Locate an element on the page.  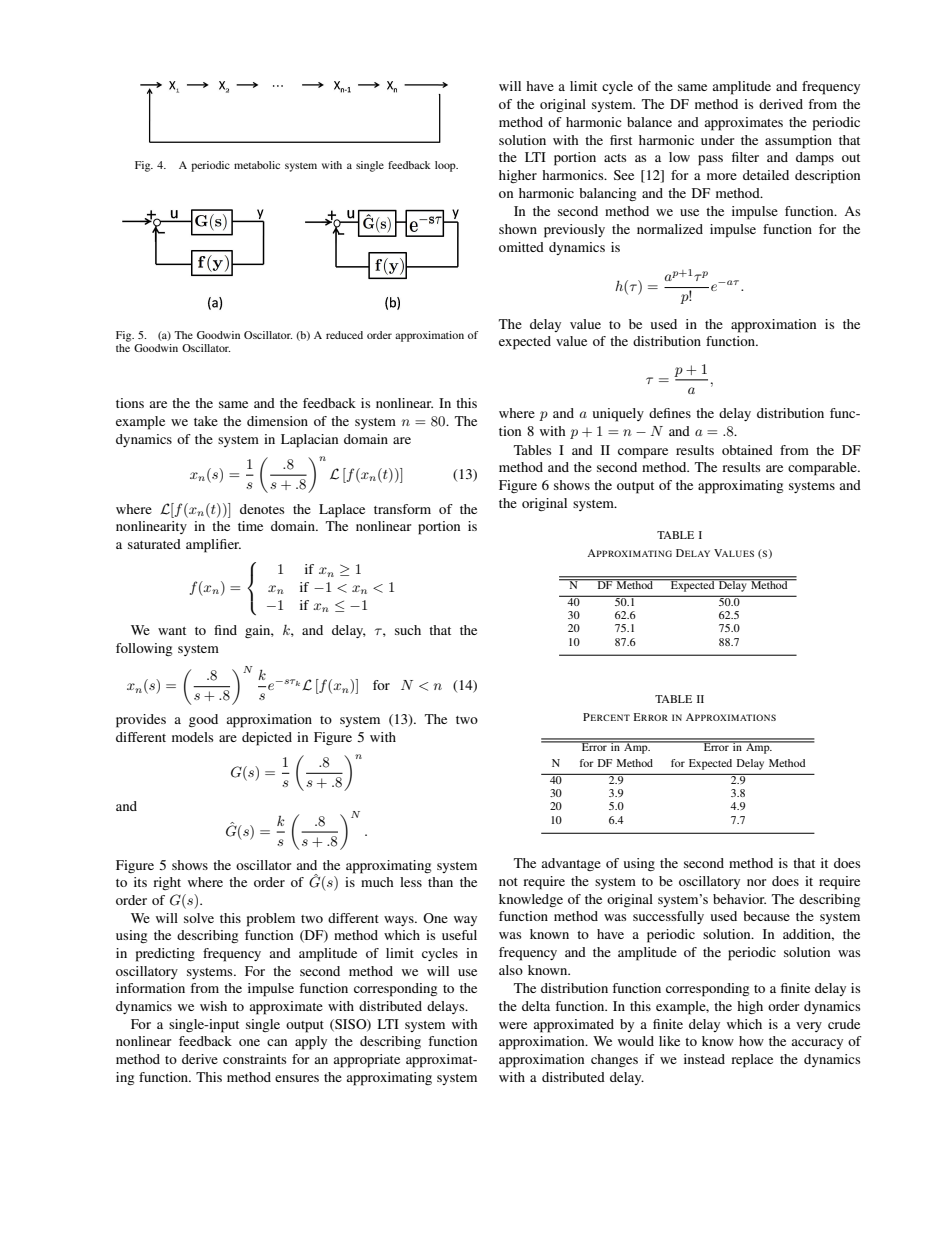
loop is located at coordinates (446, 166).
